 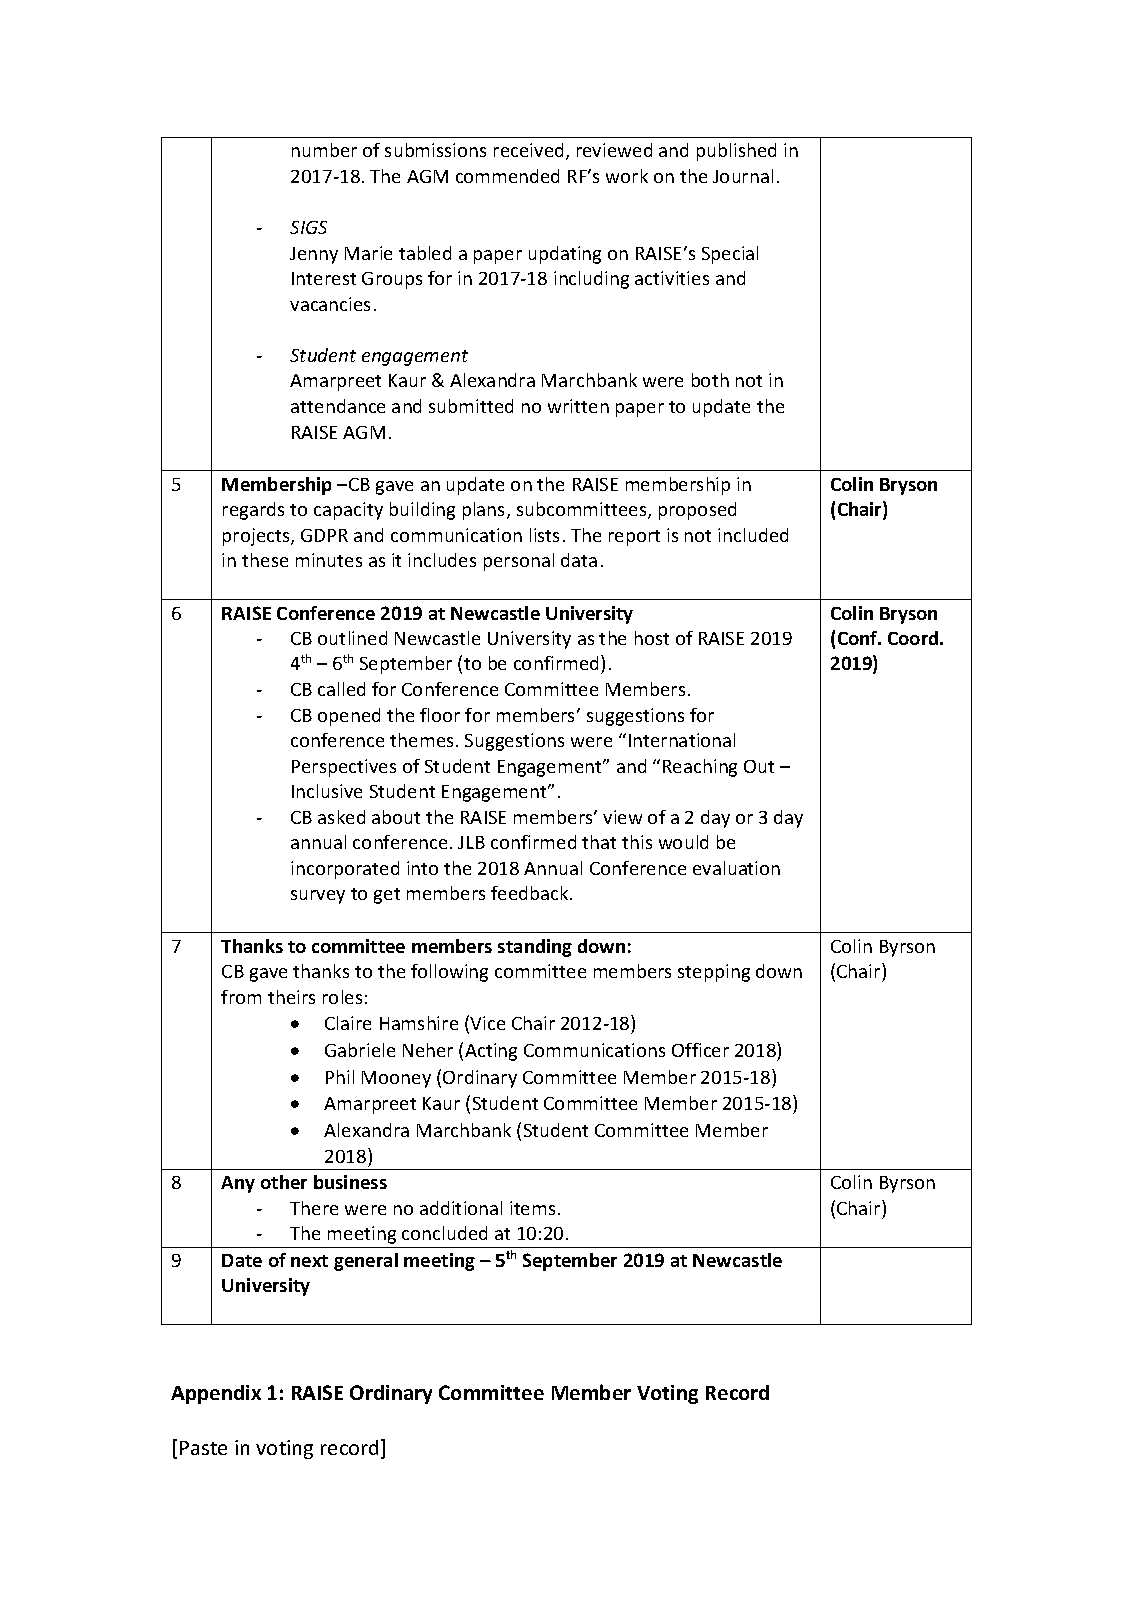 What do you see at coordinates (253, 511) in the page?
I see `regards` at bounding box center [253, 511].
